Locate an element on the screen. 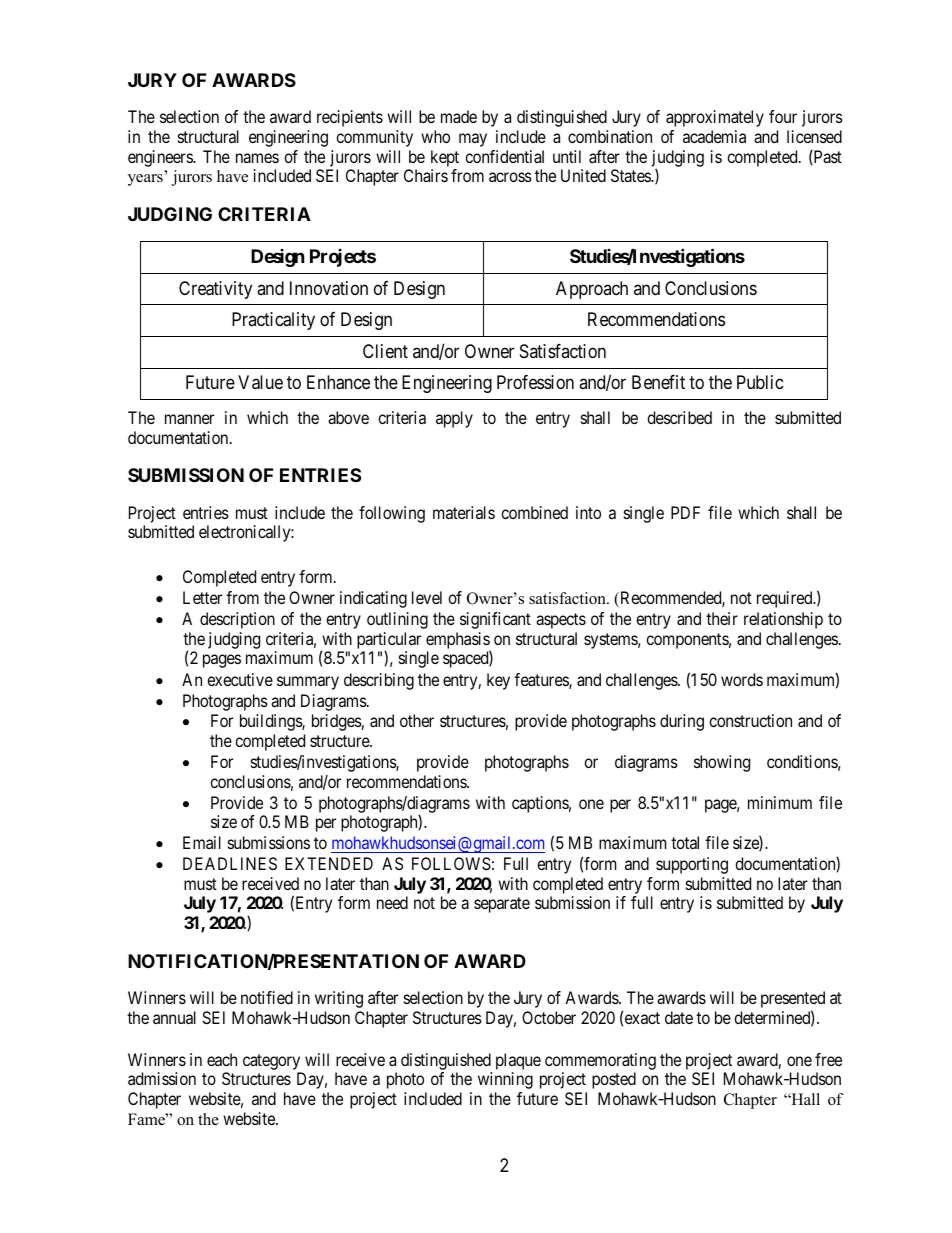 The image size is (952, 1233). academia is located at coordinates (714, 136).
